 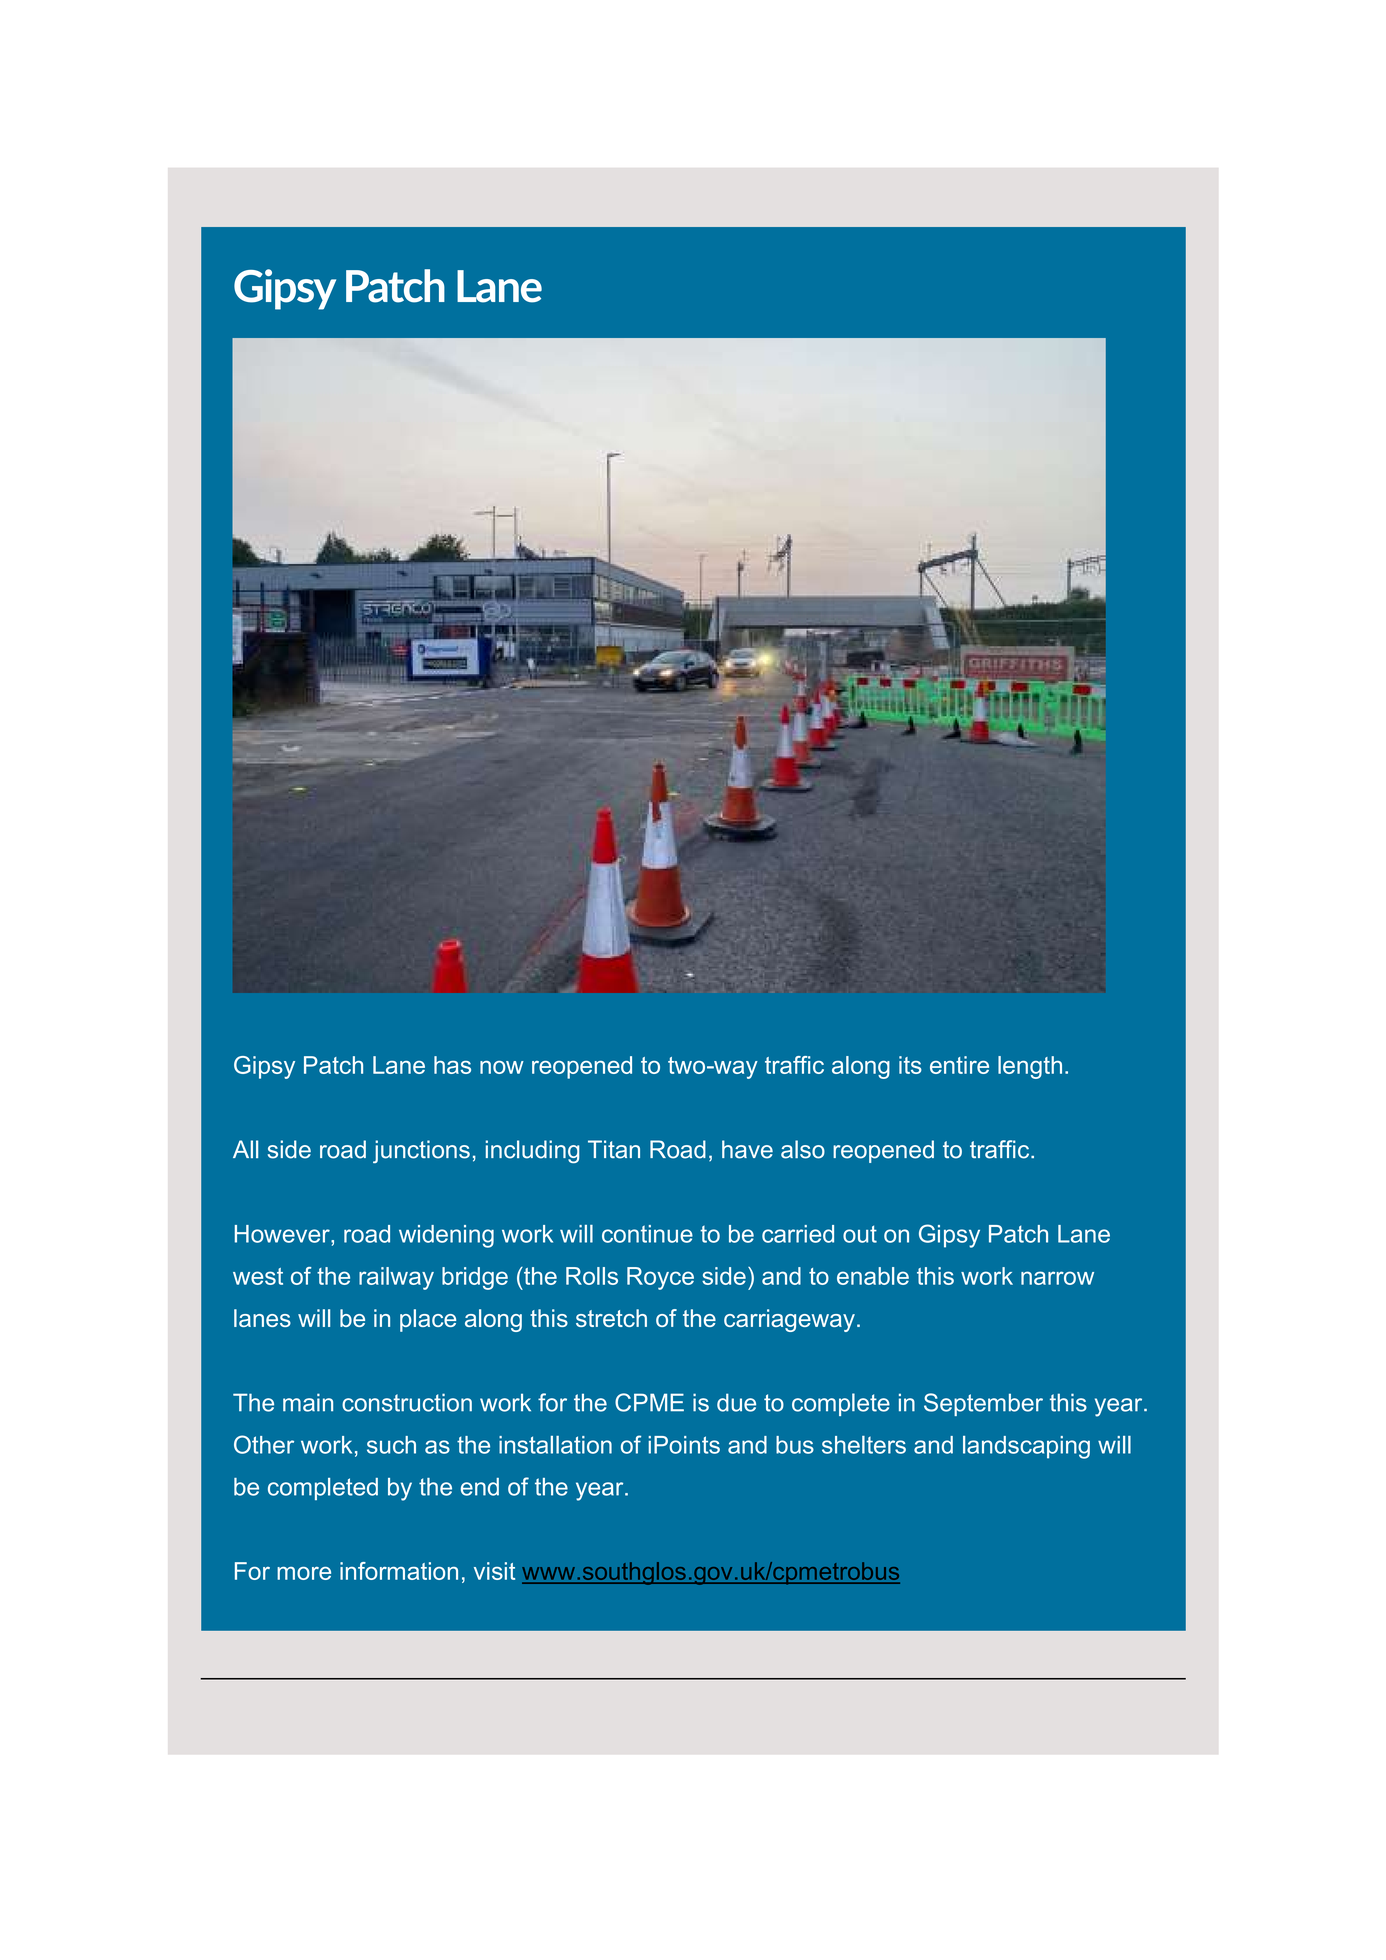 I want to click on information, so click(x=399, y=1571).
